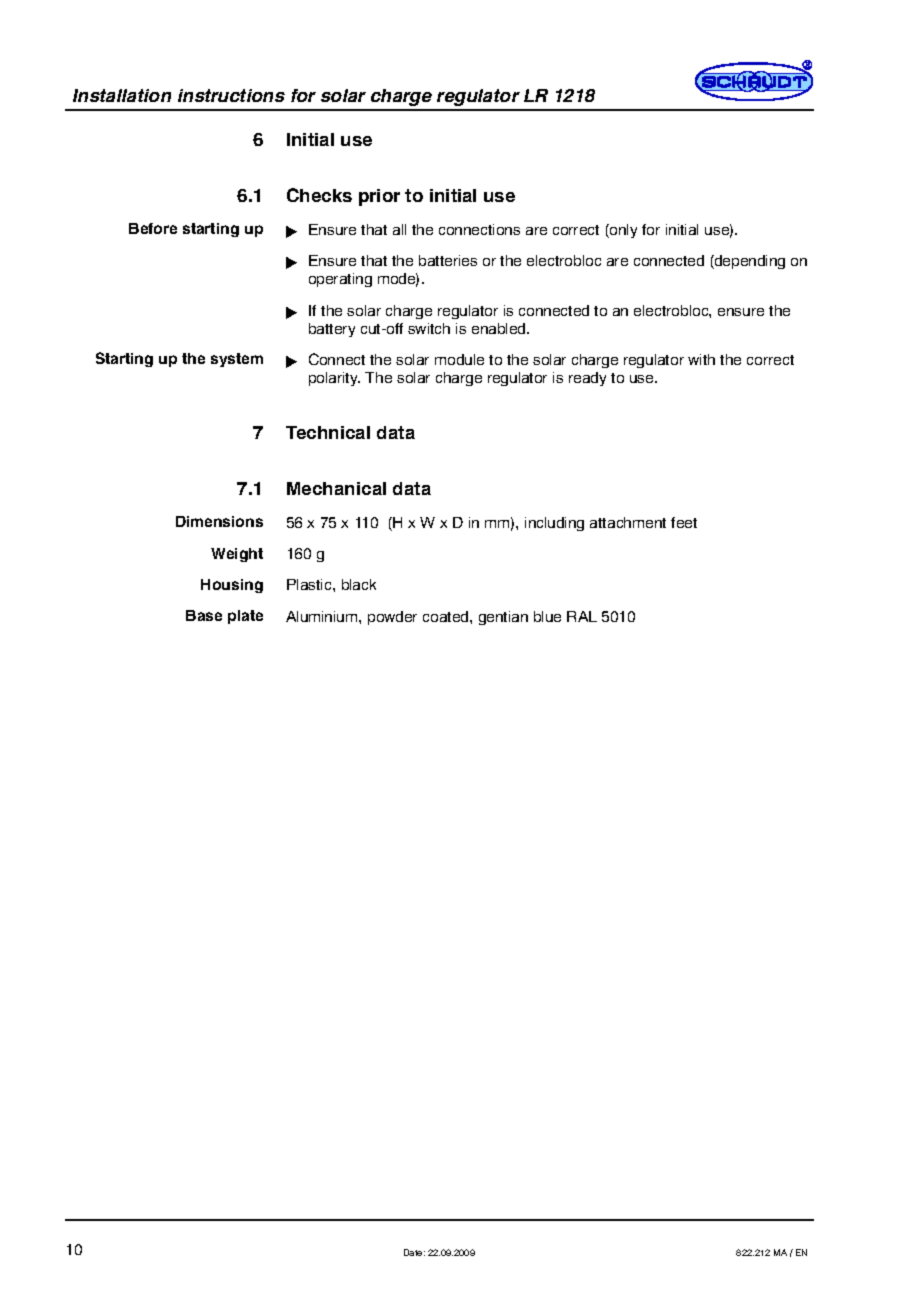  What do you see at coordinates (622, 231) in the screenshot?
I see `only` at bounding box center [622, 231].
